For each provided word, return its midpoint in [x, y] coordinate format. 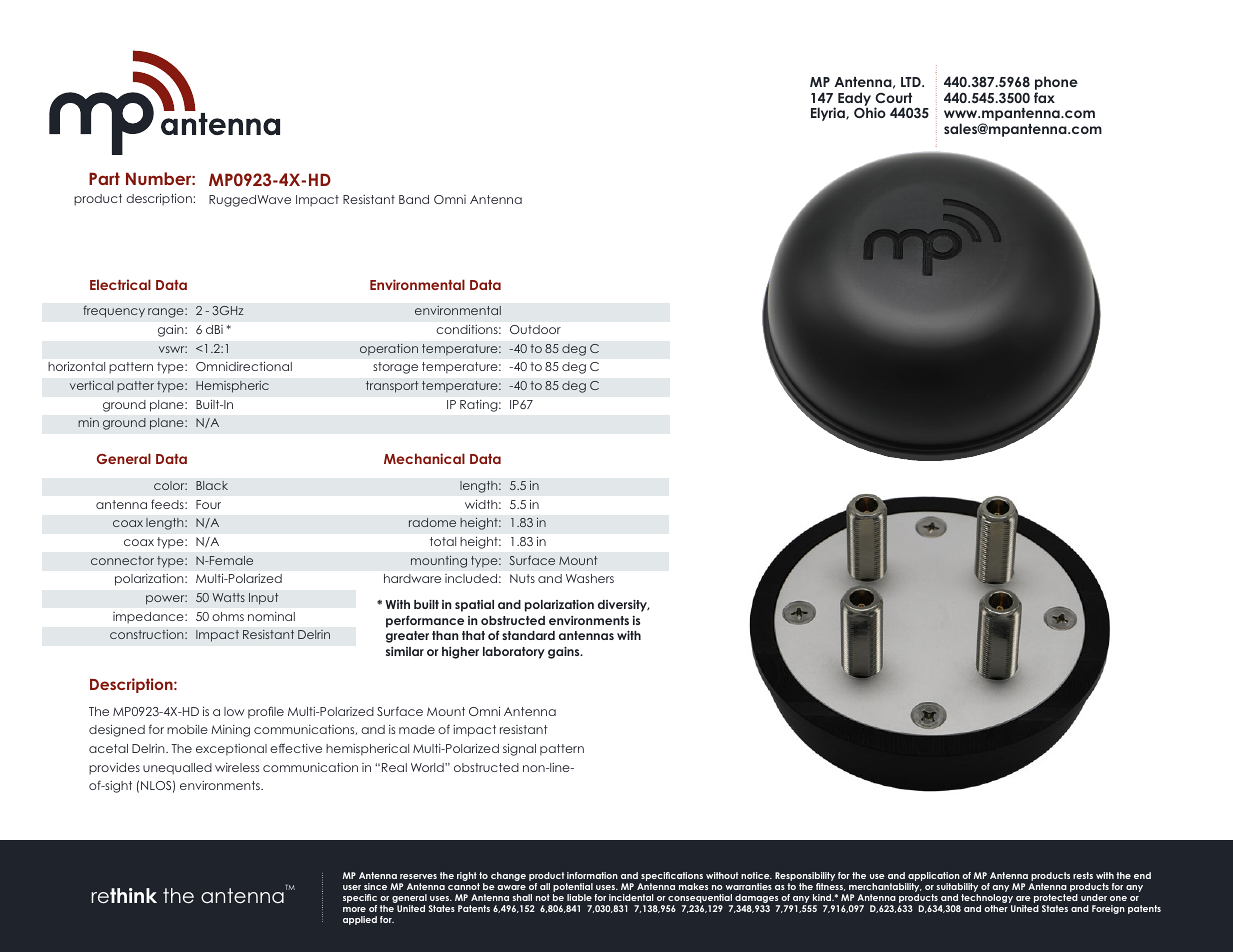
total [443, 541]
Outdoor [535, 329]
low [234, 711]
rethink [124, 896]
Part [104, 178]
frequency [114, 311]
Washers [590, 578]
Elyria [829, 114]
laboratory [514, 653]
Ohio [870, 112]
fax [1044, 97]
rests [1083, 875]
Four [208, 504]
